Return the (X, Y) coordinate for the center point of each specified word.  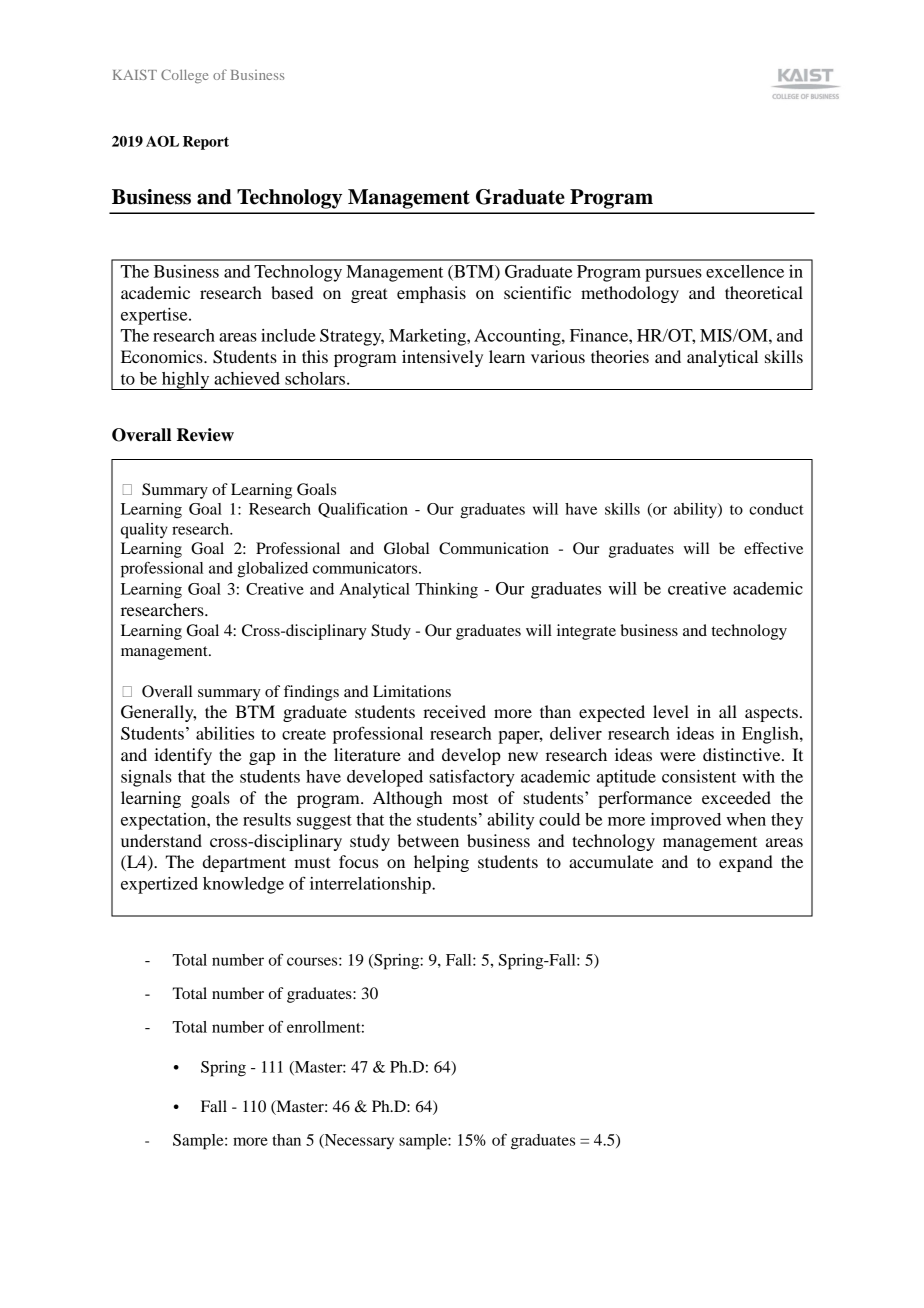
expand (746, 863)
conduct (776, 509)
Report (206, 143)
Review (205, 435)
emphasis (431, 294)
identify (183, 756)
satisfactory (472, 778)
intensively (442, 358)
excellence (745, 271)
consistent (699, 776)
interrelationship (371, 885)
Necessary (358, 1141)
